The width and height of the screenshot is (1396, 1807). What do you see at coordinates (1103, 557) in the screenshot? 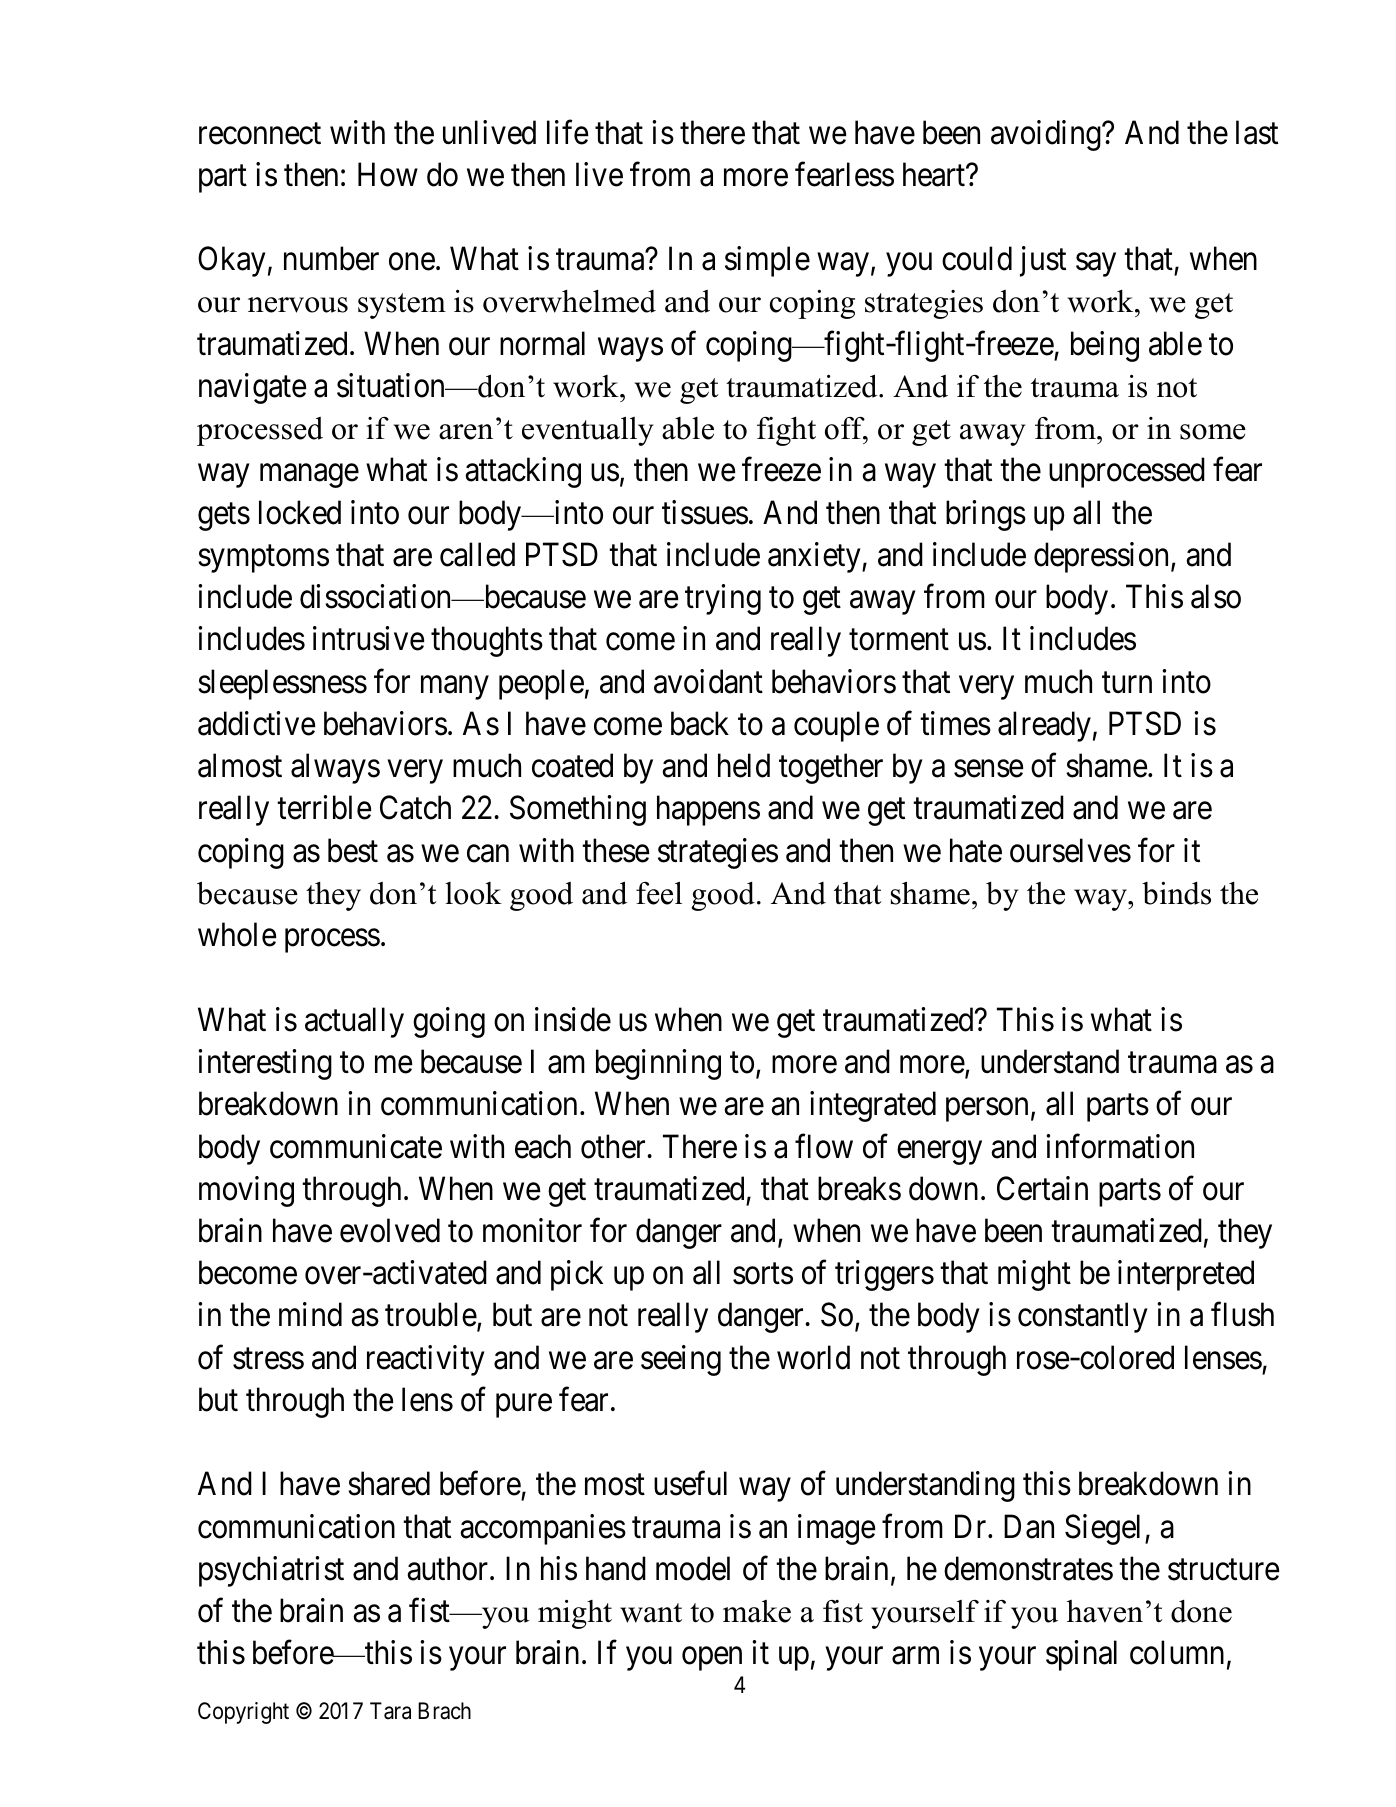
I see `depression` at bounding box center [1103, 557].
